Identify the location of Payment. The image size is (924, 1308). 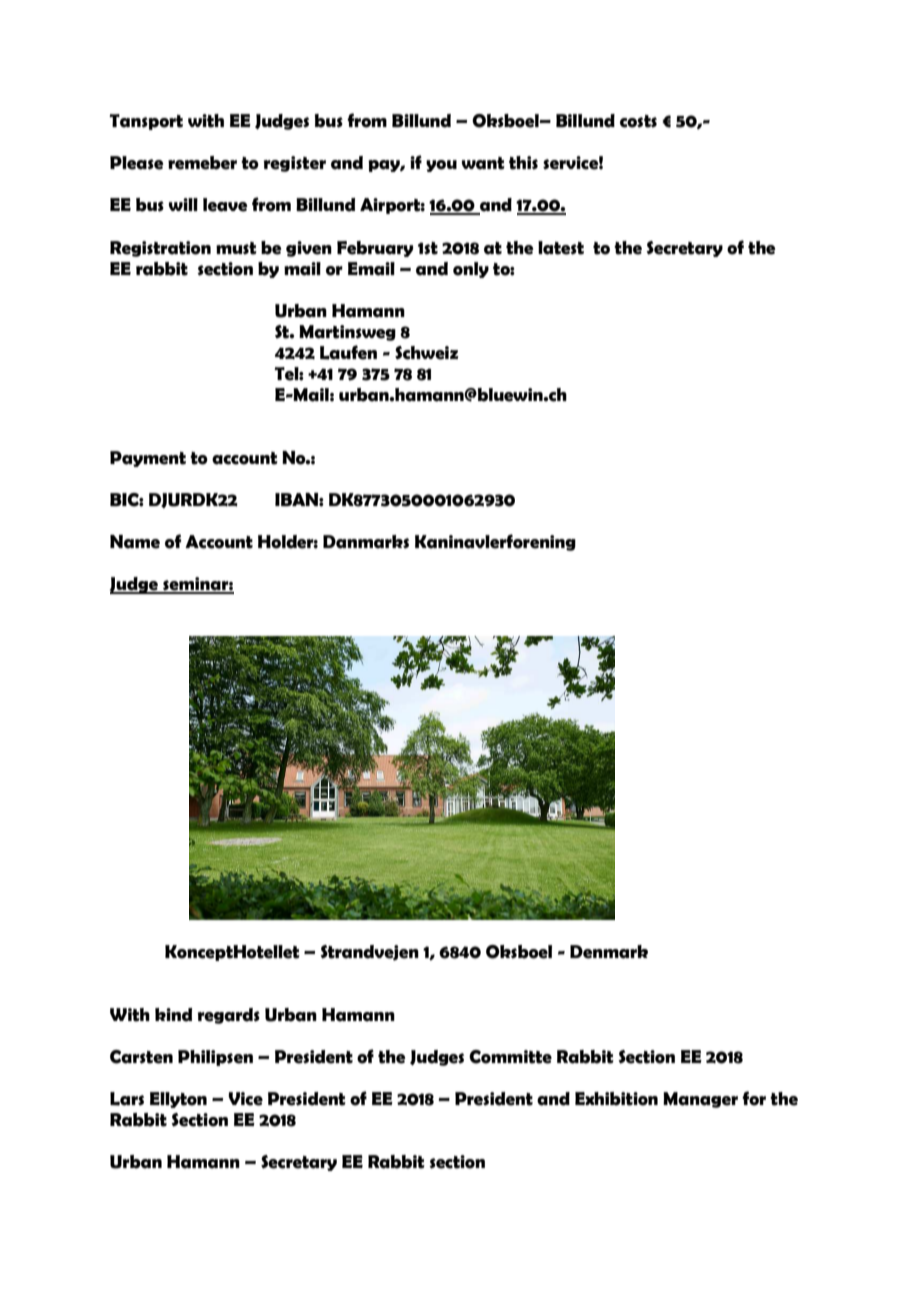
(148, 459).
